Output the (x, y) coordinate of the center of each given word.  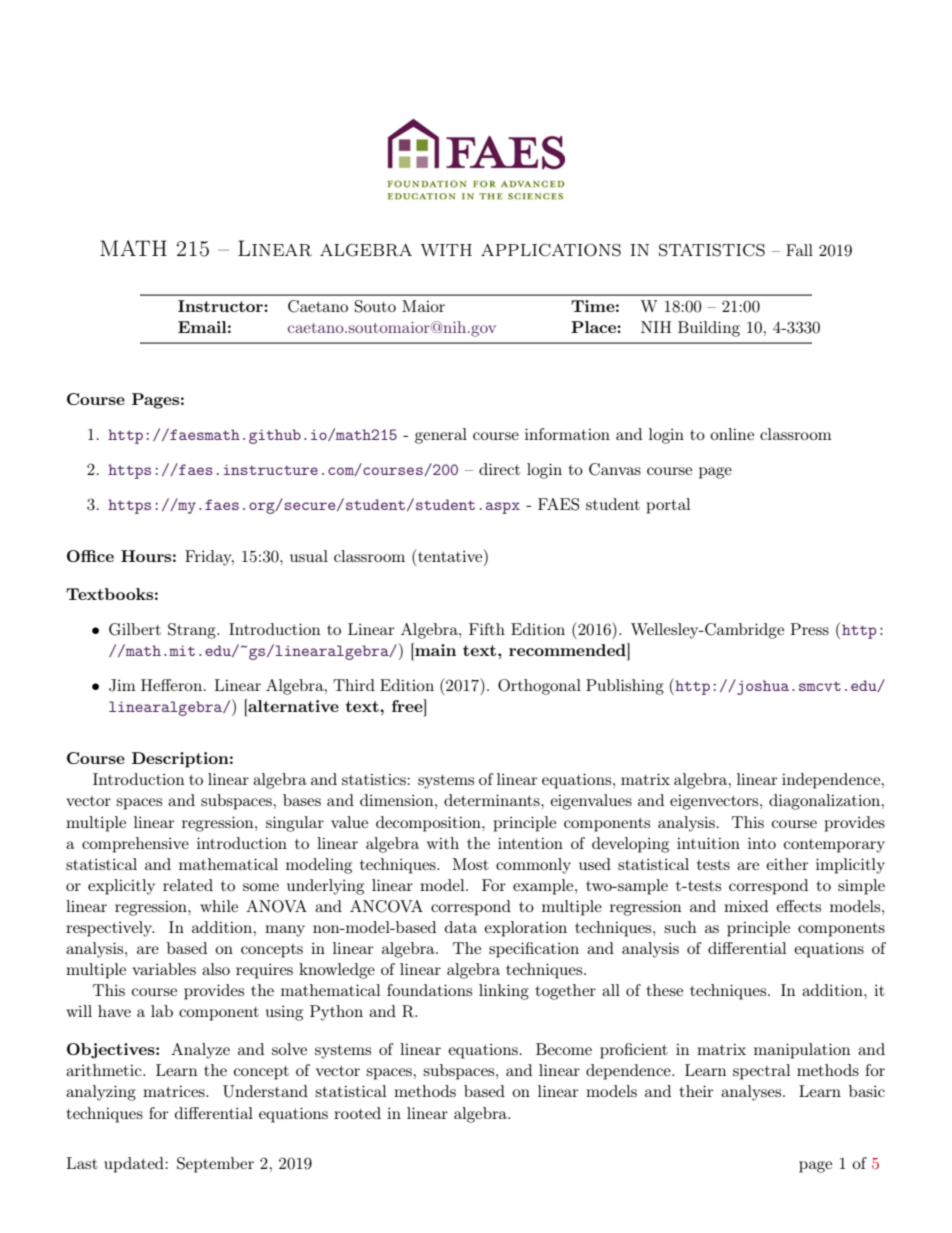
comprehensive (135, 845)
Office (90, 556)
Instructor (221, 306)
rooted (357, 1113)
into (762, 843)
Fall (799, 250)
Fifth (487, 629)
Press (810, 629)
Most (471, 864)
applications (551, 250)
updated (135, 1165)
